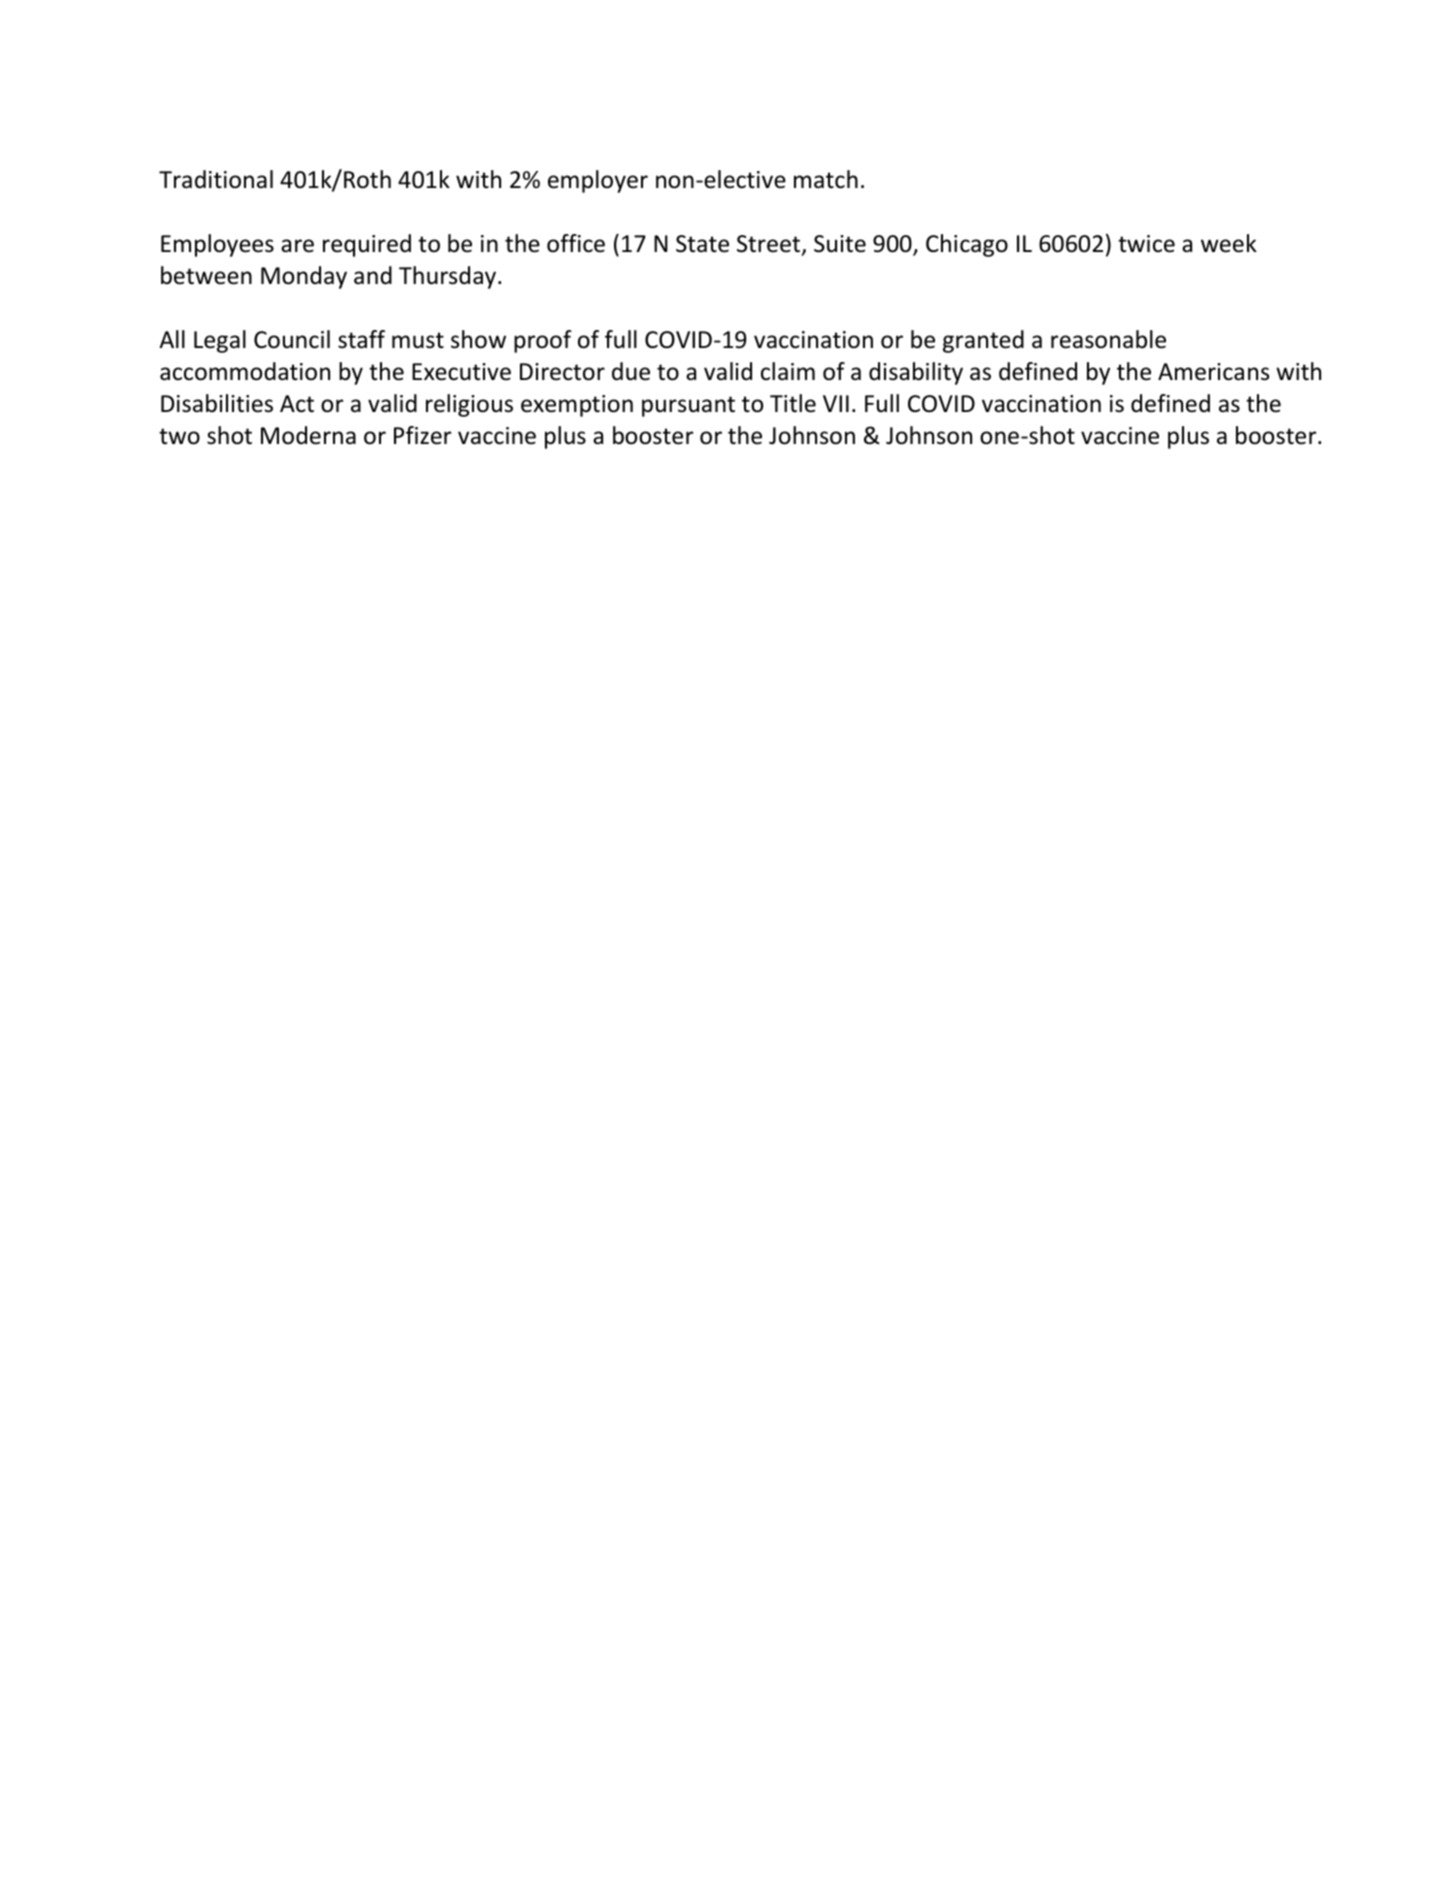 This screenshot has width=1455, height=1883. Describe the element at coordinates (308, 435) in the screenshot. I see `Moderna` at that location.
